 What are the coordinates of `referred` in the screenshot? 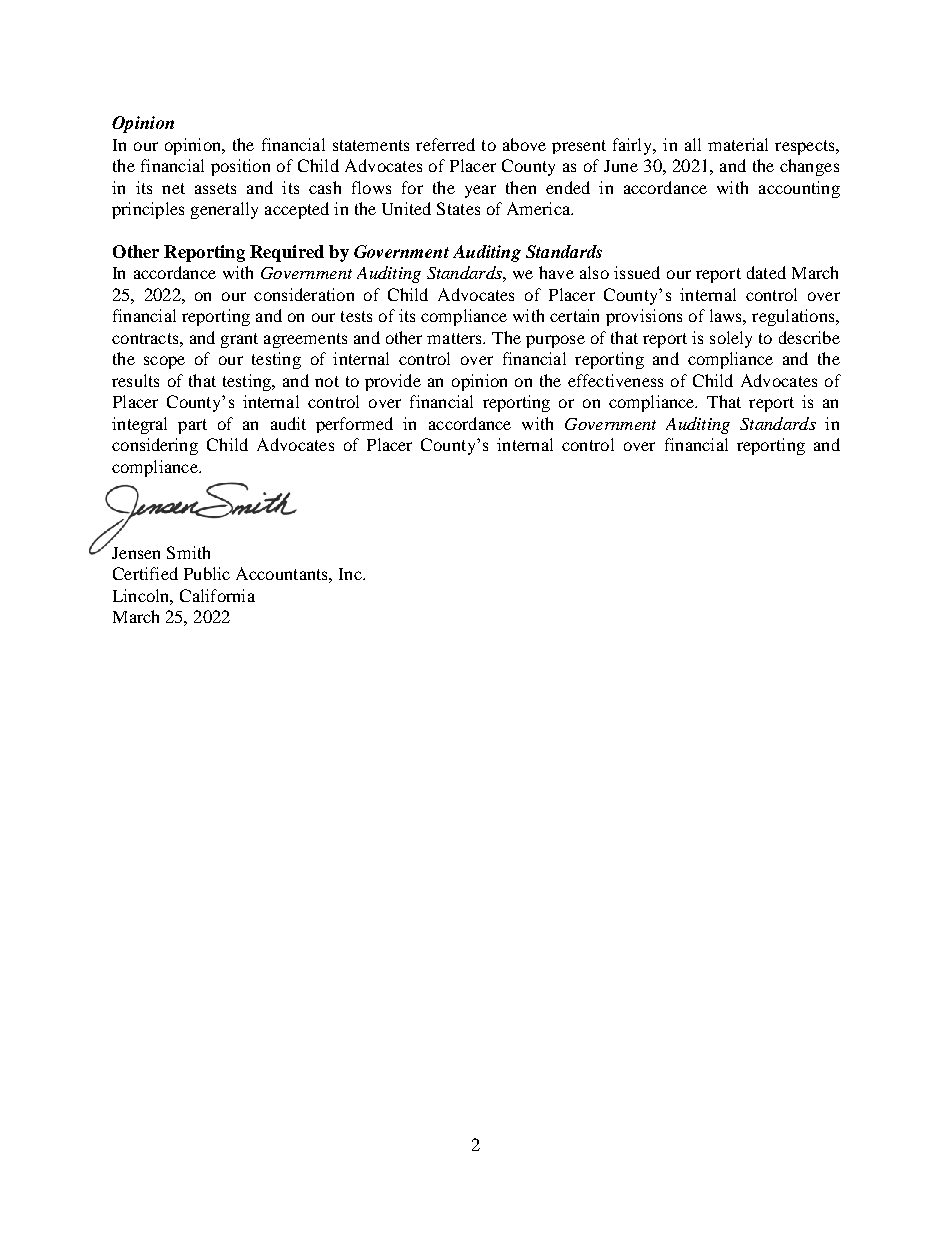 It's located at (445, 144).
